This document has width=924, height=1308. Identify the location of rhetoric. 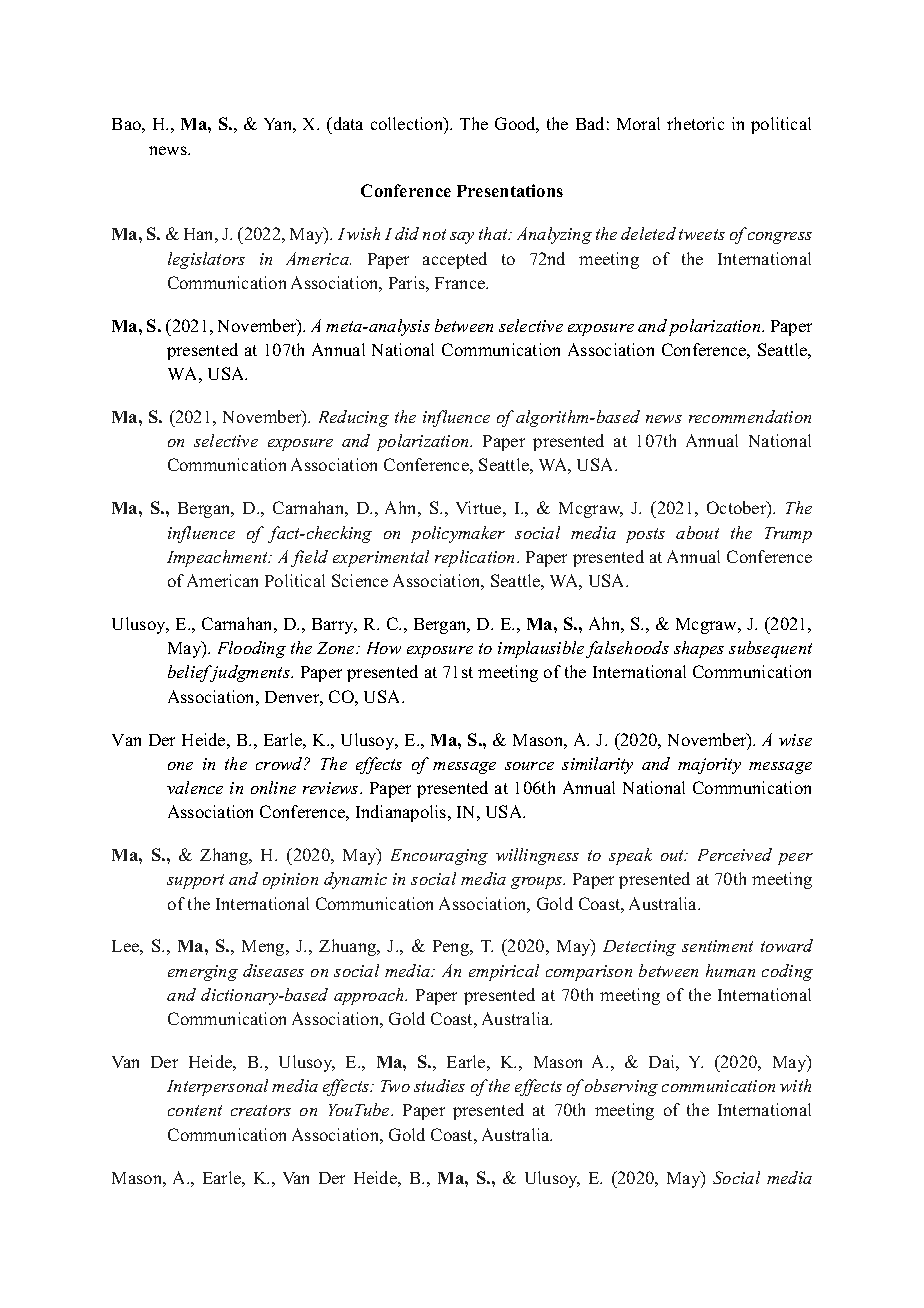
(695, 123).
